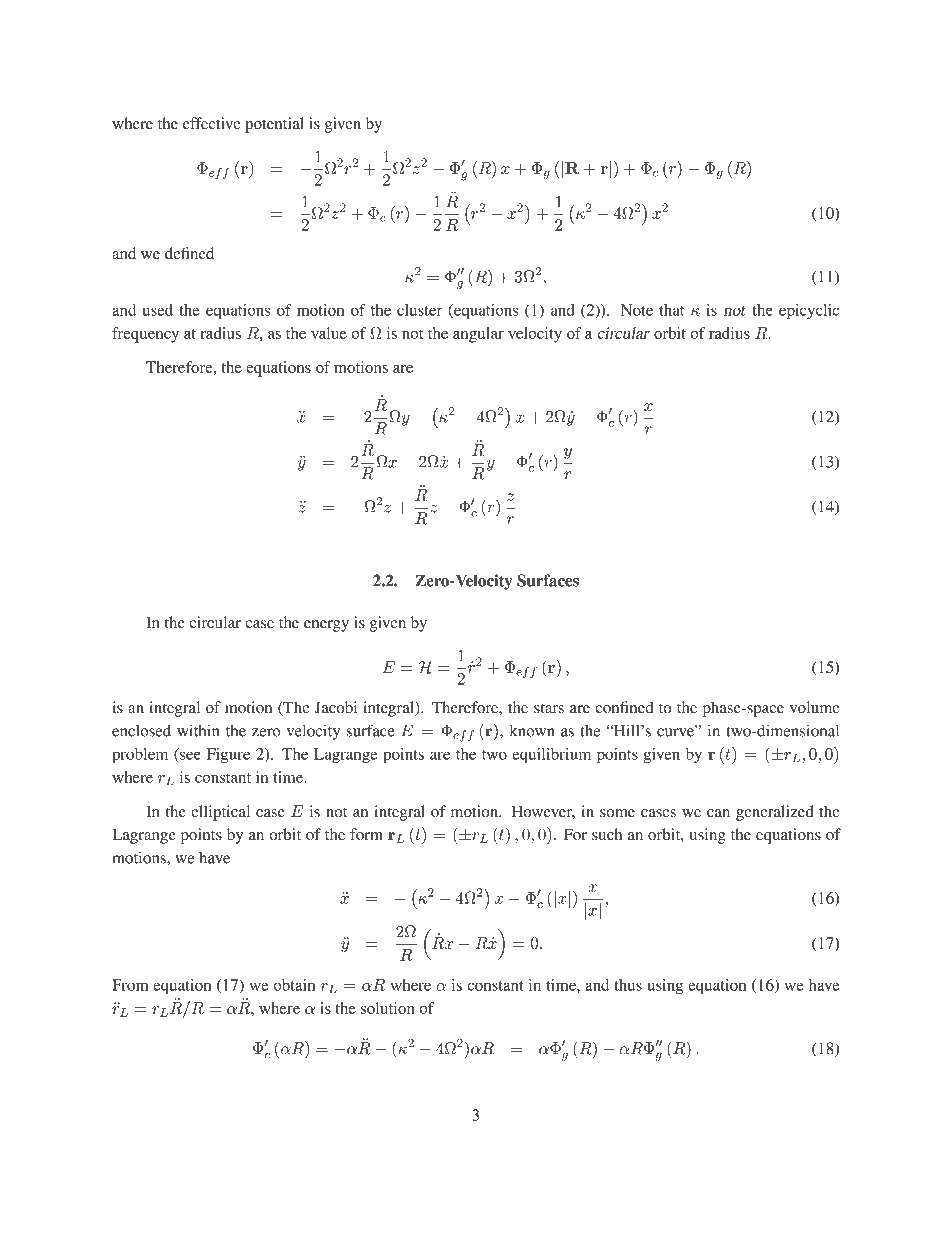 Image resolution: width=952 pixels, height=1233 pixels. I want to click on volume, so click(815, 707).
